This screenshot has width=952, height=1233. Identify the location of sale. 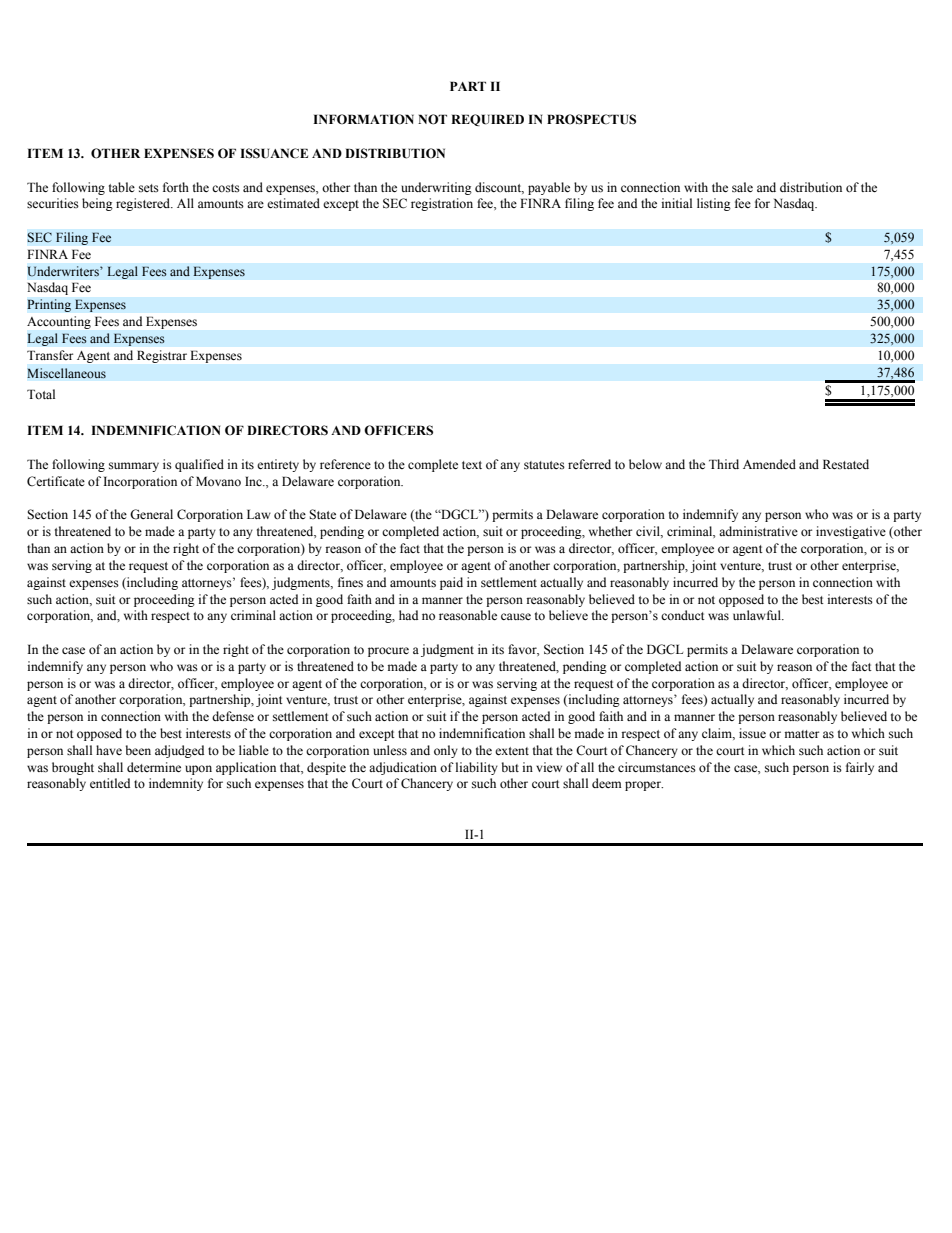
(742, 187).
